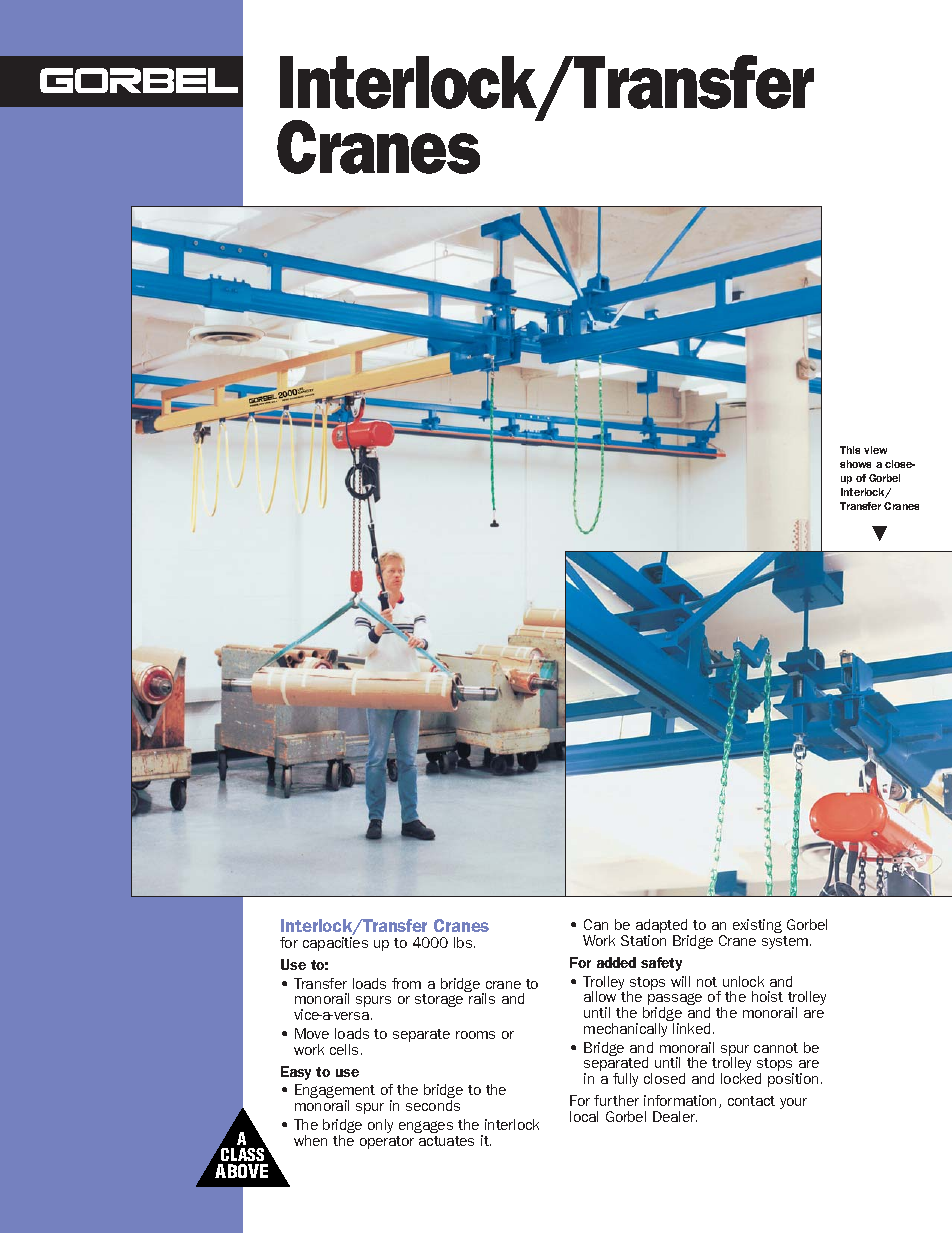 Image resolution: width=952 pixels, height=1233 pixels. Describe the element at coordinates (616, 962) in the page. I see `added` at that location.
